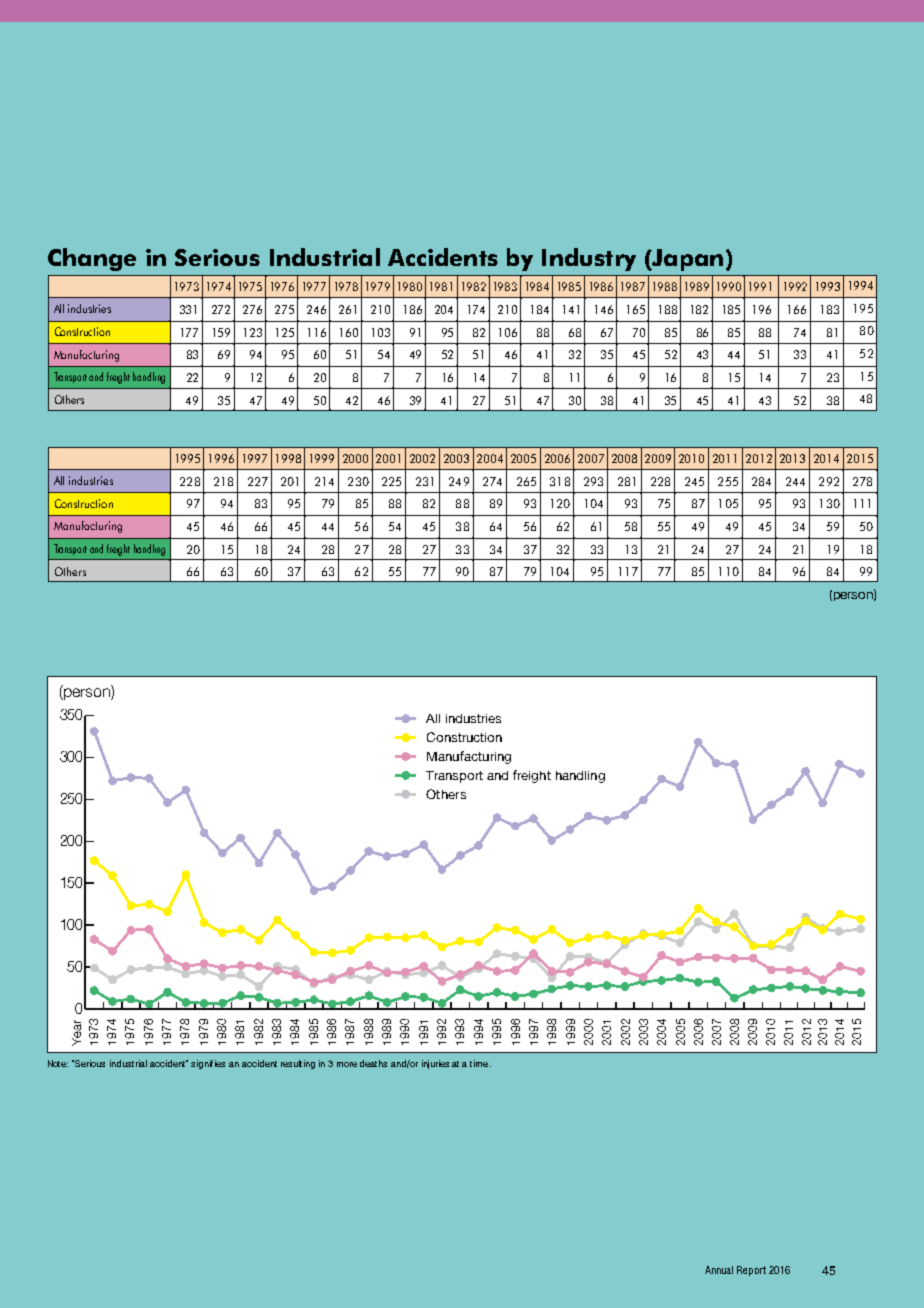  Describe the element at coordinates (58, 1063) in the page. I see `Note` at that location.
